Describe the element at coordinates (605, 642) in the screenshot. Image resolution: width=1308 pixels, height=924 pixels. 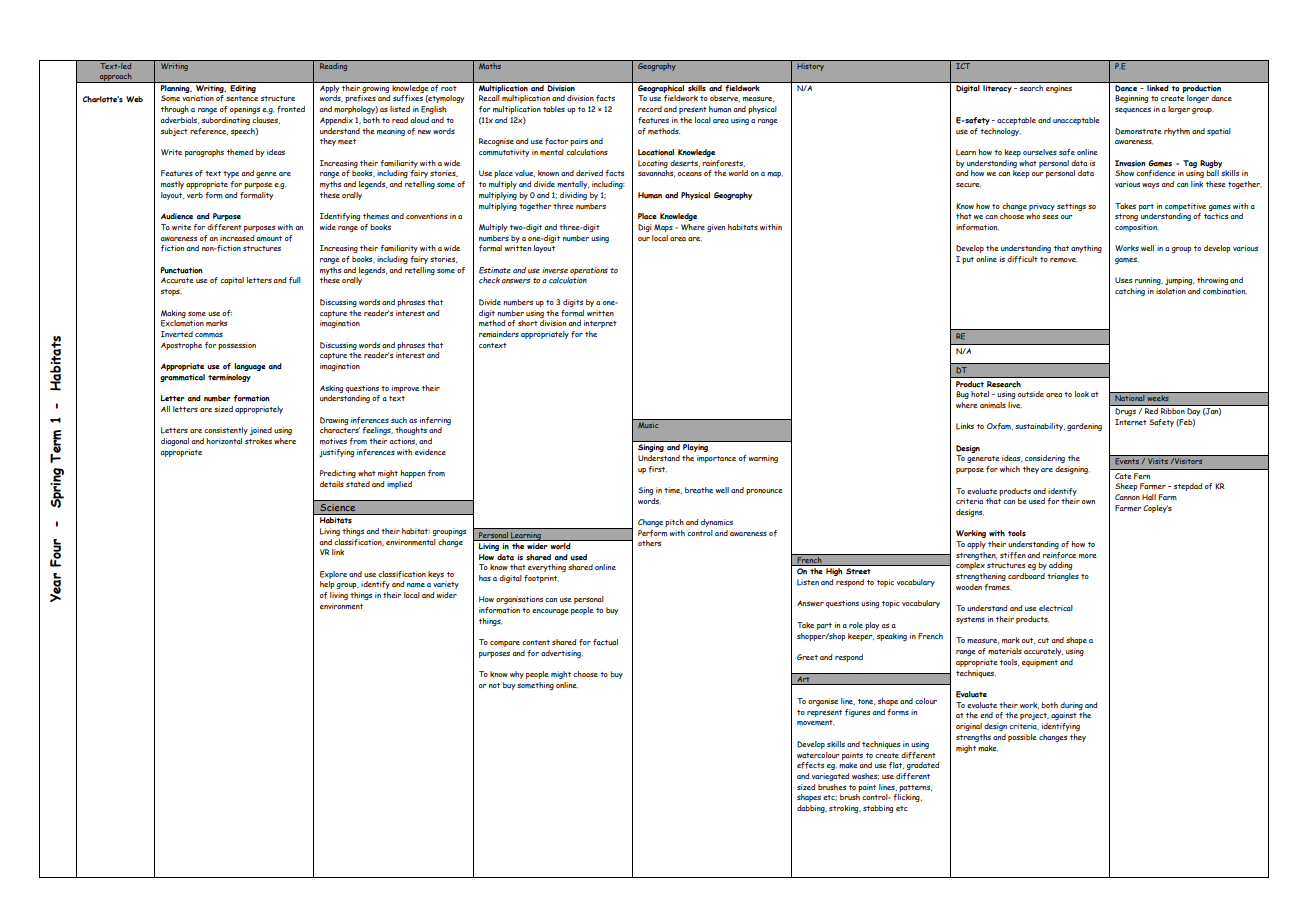
I see `factual` at that location.
